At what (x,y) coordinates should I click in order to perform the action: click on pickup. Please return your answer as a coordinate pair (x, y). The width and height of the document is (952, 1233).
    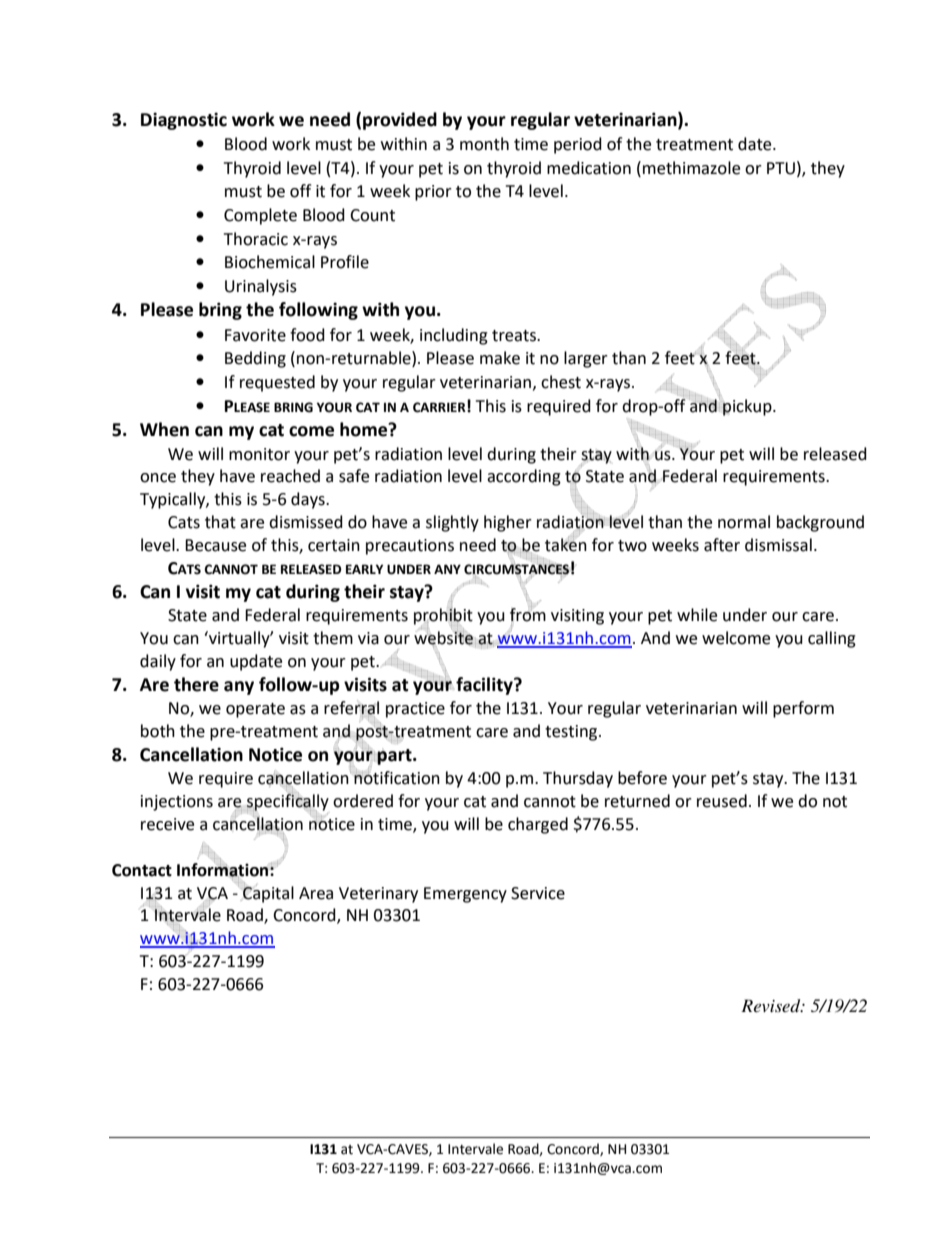
    Looking at the image, I should click on (748, 407).
